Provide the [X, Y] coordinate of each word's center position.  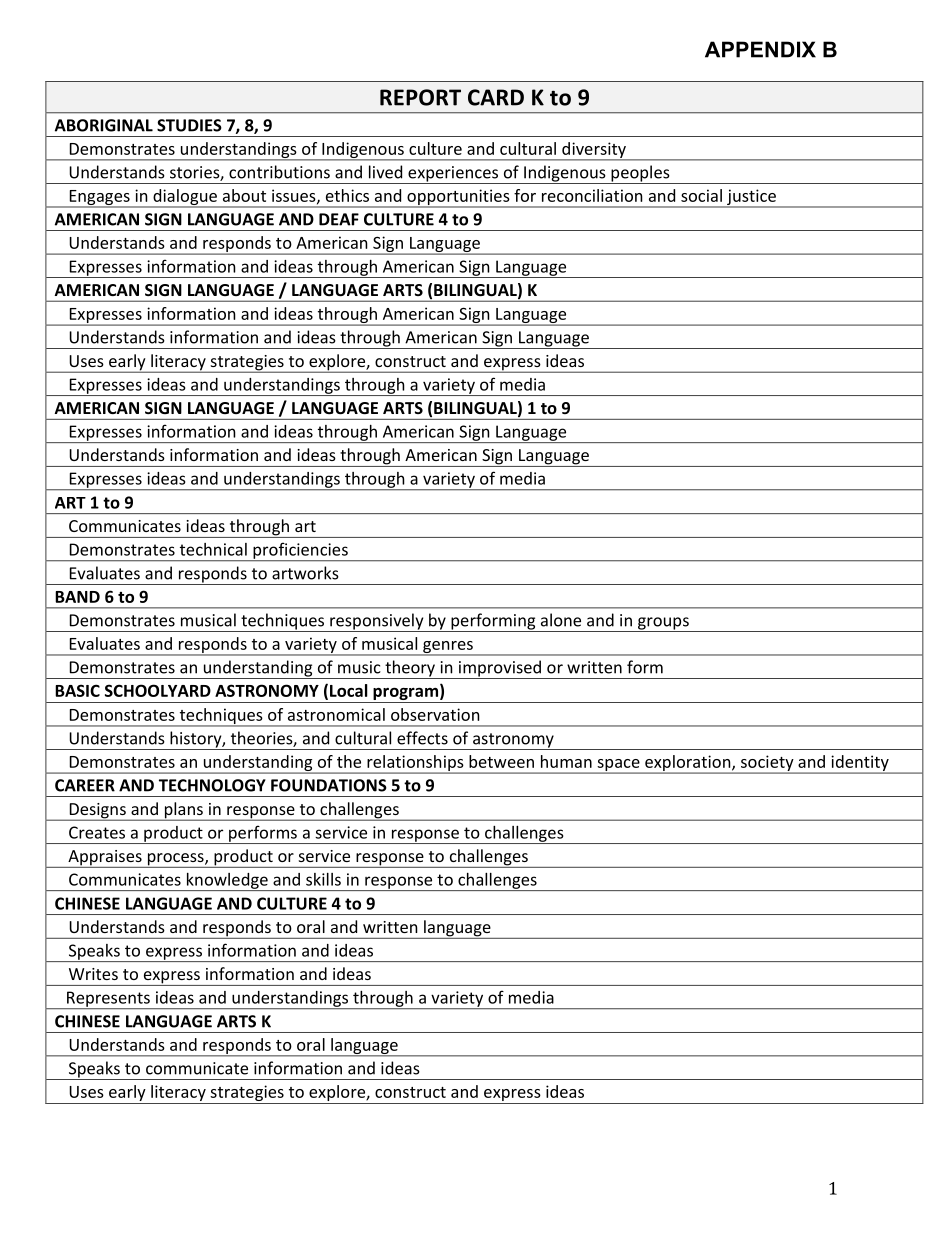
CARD [496, 97]
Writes [93, 974]
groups [663, 624]
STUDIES [189, 125]
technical [213, 549]
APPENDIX [760, 49]
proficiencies [300, 551]
